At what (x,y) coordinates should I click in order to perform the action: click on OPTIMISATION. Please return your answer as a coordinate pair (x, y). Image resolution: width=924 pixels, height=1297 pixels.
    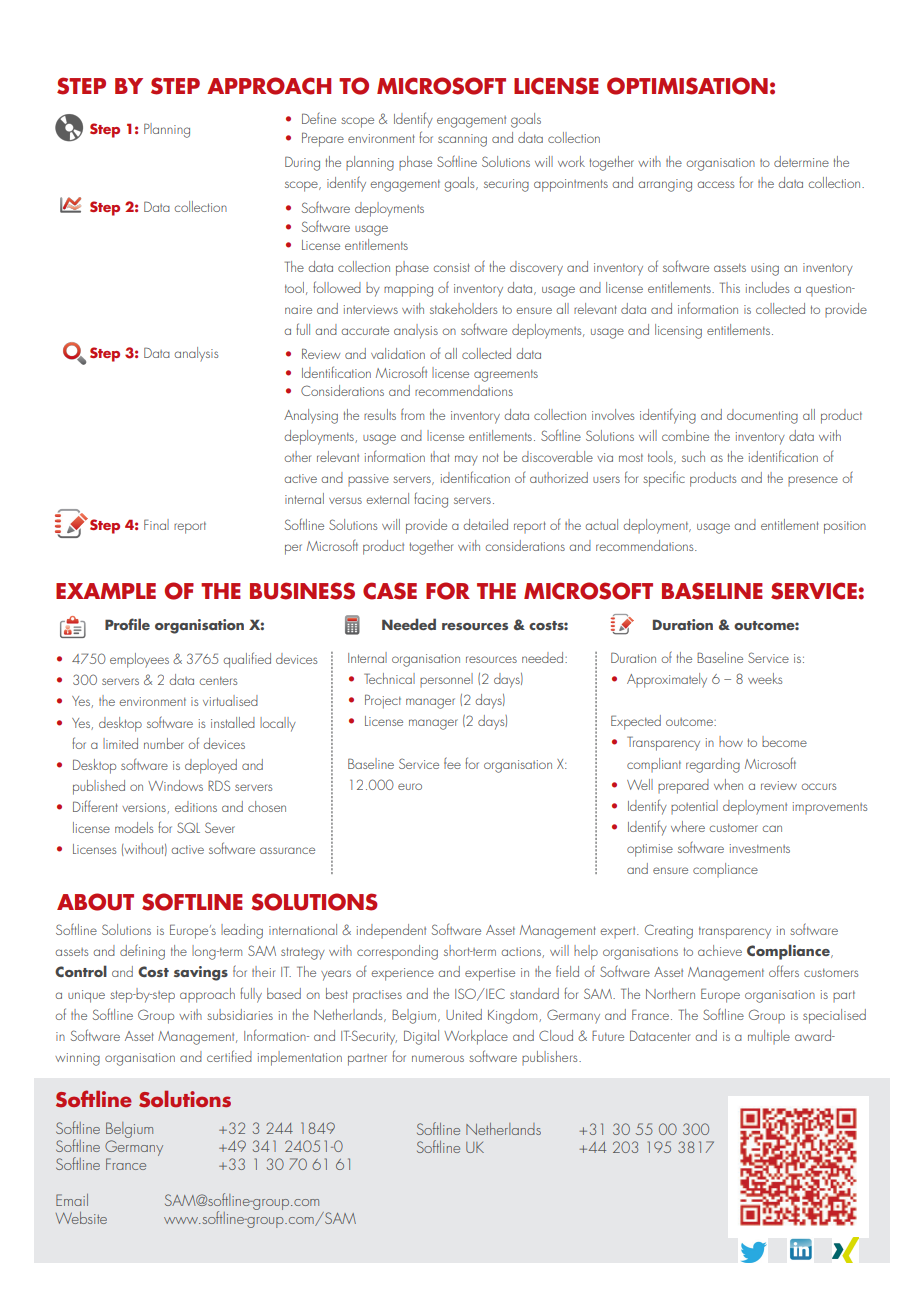
    Looking at the image, I should click on (687, 86).
